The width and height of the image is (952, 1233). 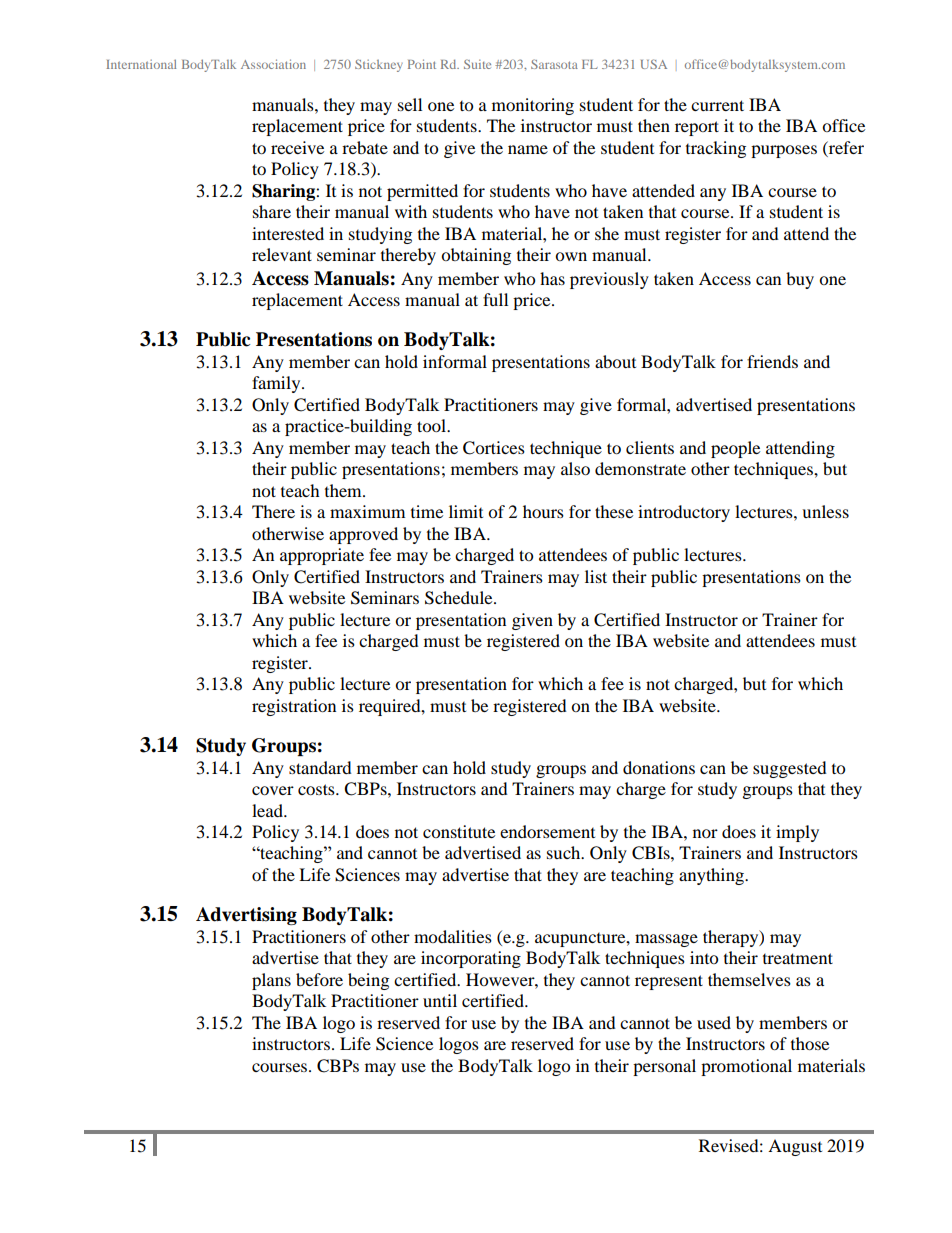 I want to click on until, so click(x=440, y=1000).
